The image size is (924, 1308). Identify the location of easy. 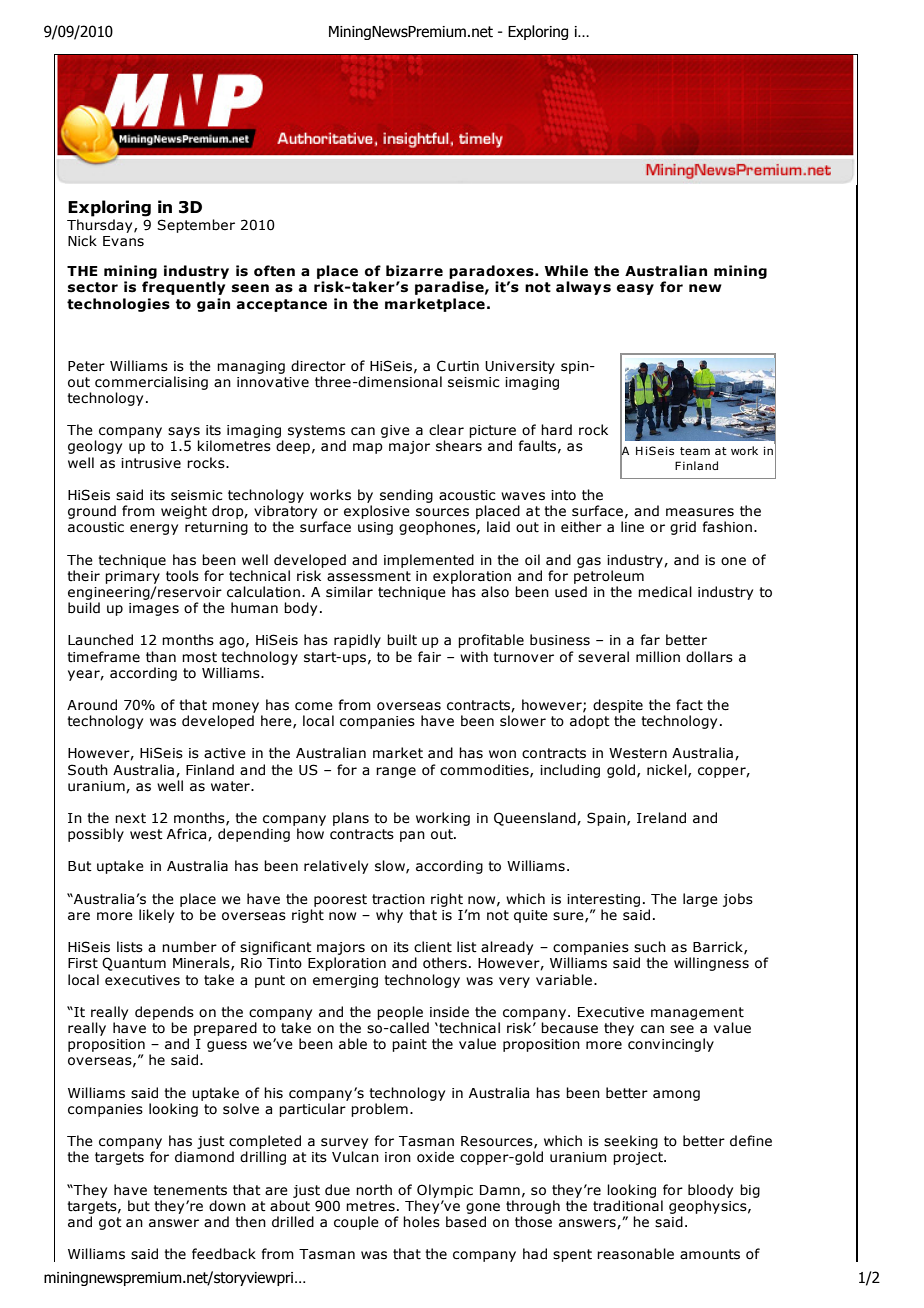
(635, 289).
